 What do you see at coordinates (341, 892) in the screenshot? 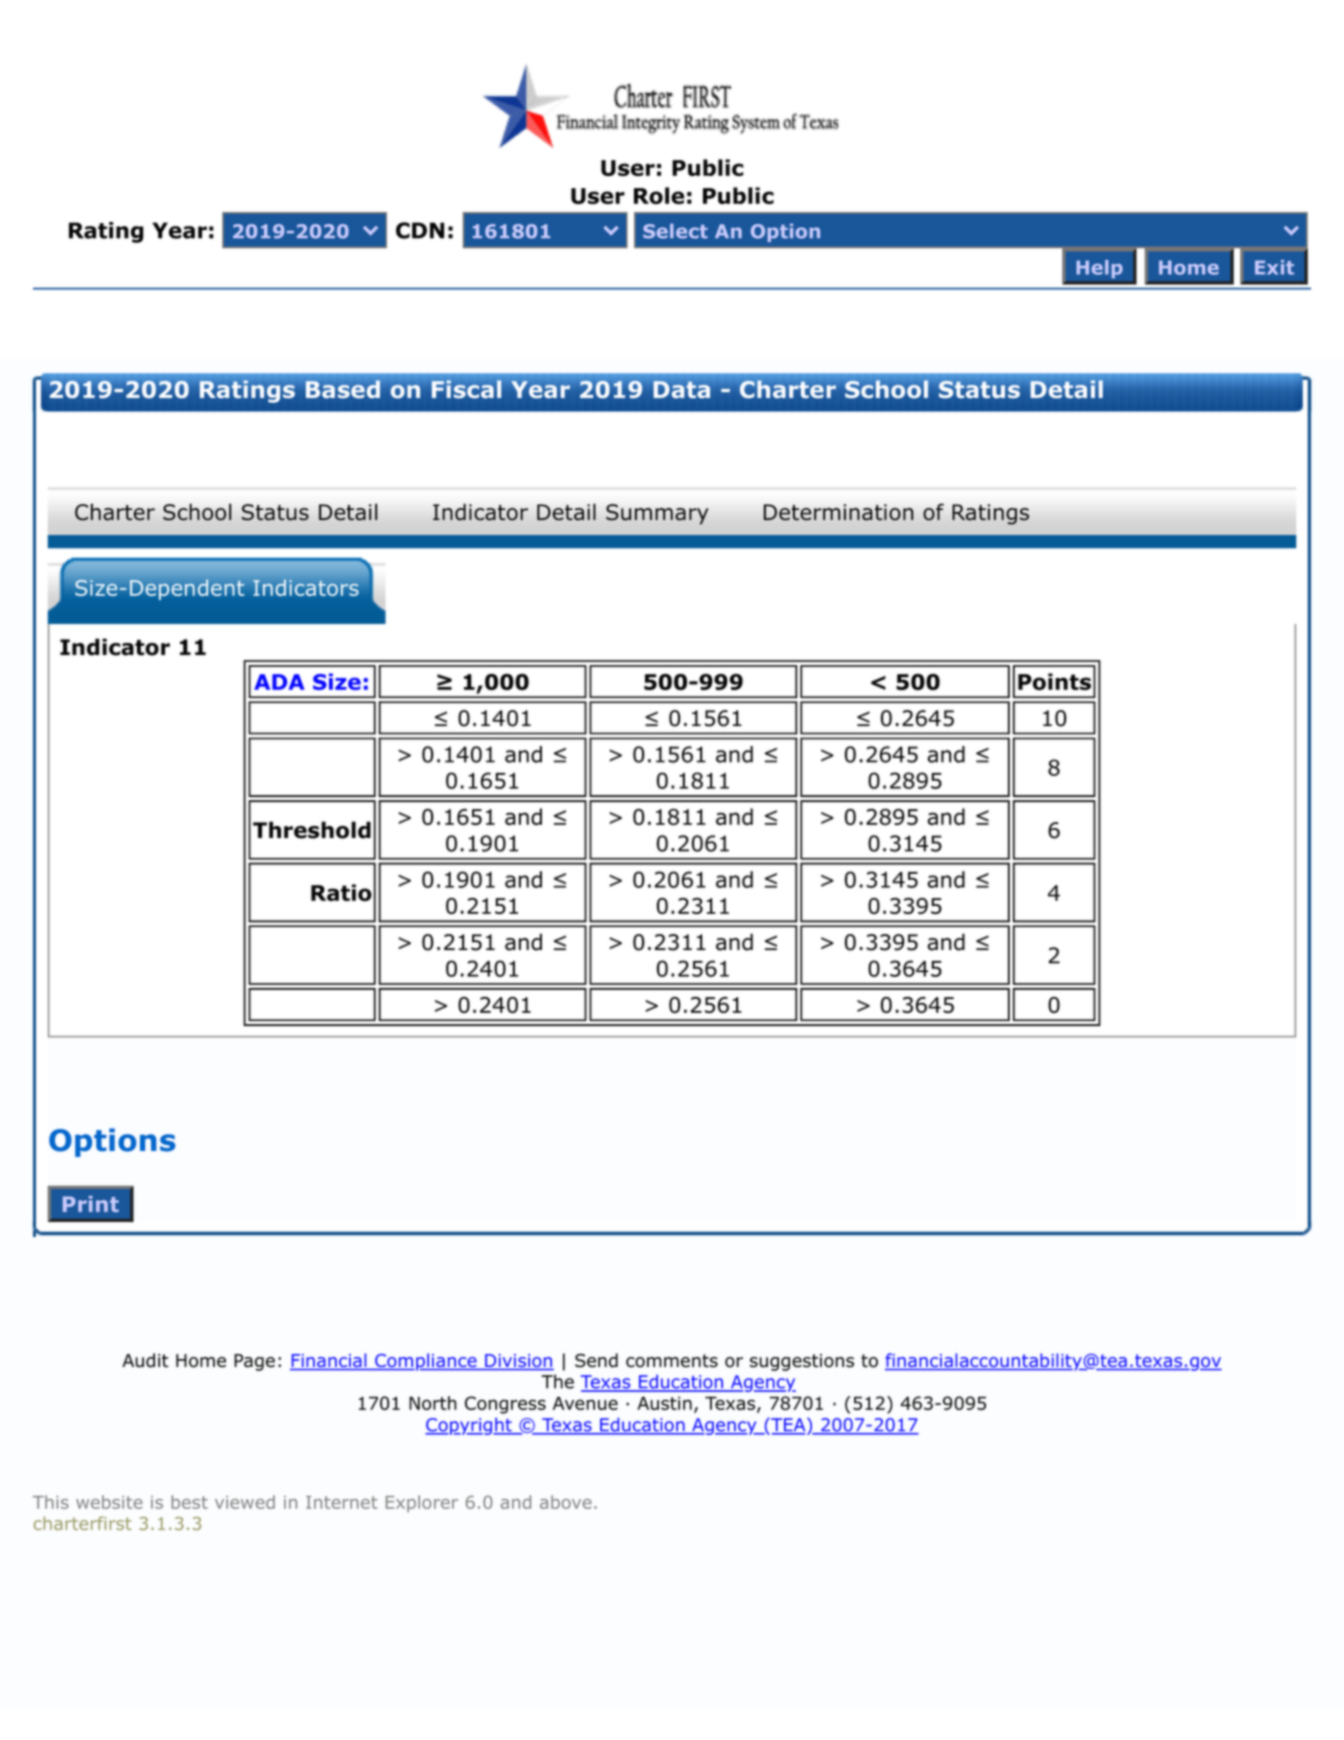
I see `Ratio` at bounding box center [341, 892].
